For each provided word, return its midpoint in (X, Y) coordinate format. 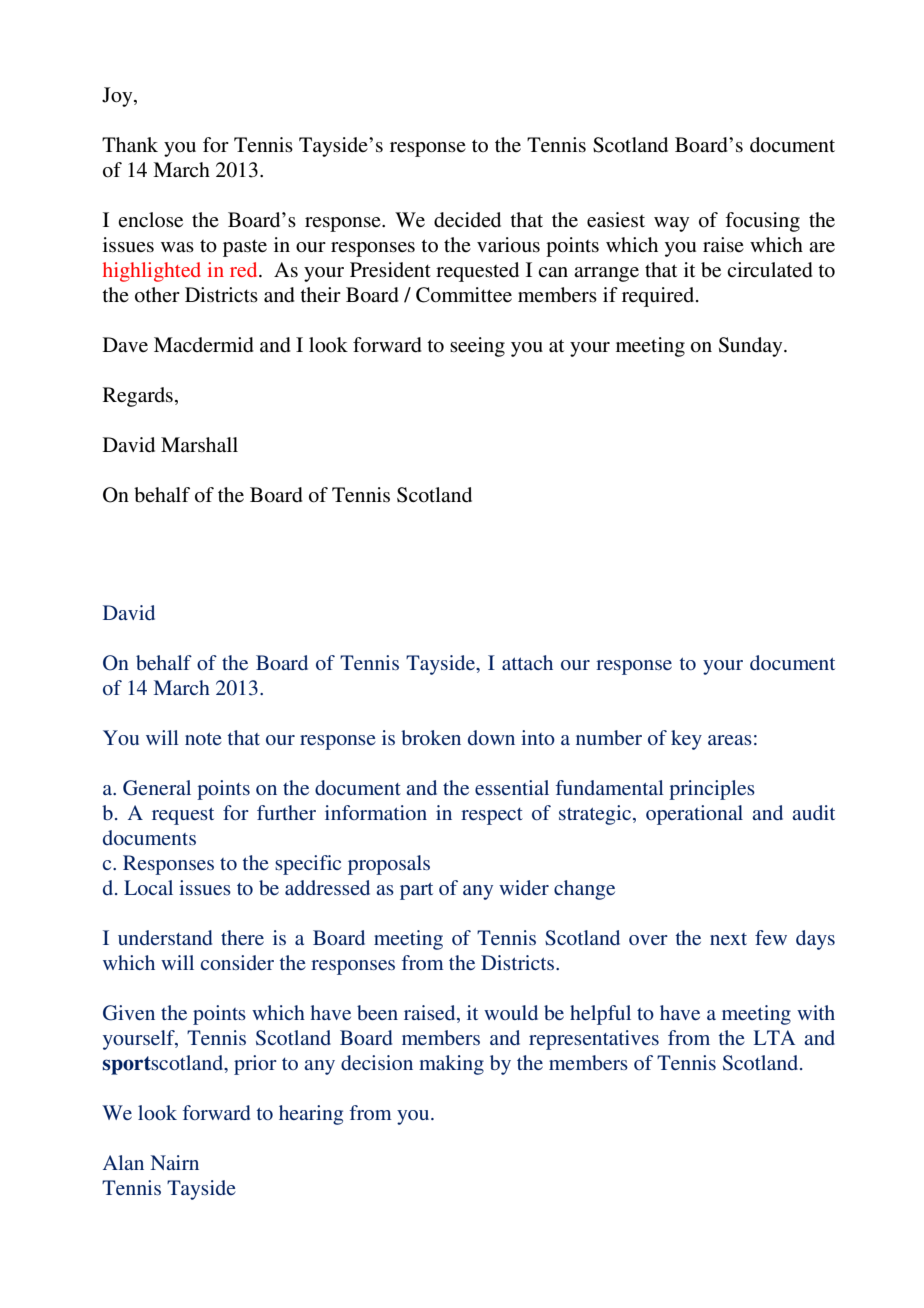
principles (712, 790)
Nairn (175, 1162)
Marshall (199, 445)
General (157, 788)
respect (492, 816)
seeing (477, 347)
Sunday (752, 347)
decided (467, 220)
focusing (762, 222)
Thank (130, 144)
